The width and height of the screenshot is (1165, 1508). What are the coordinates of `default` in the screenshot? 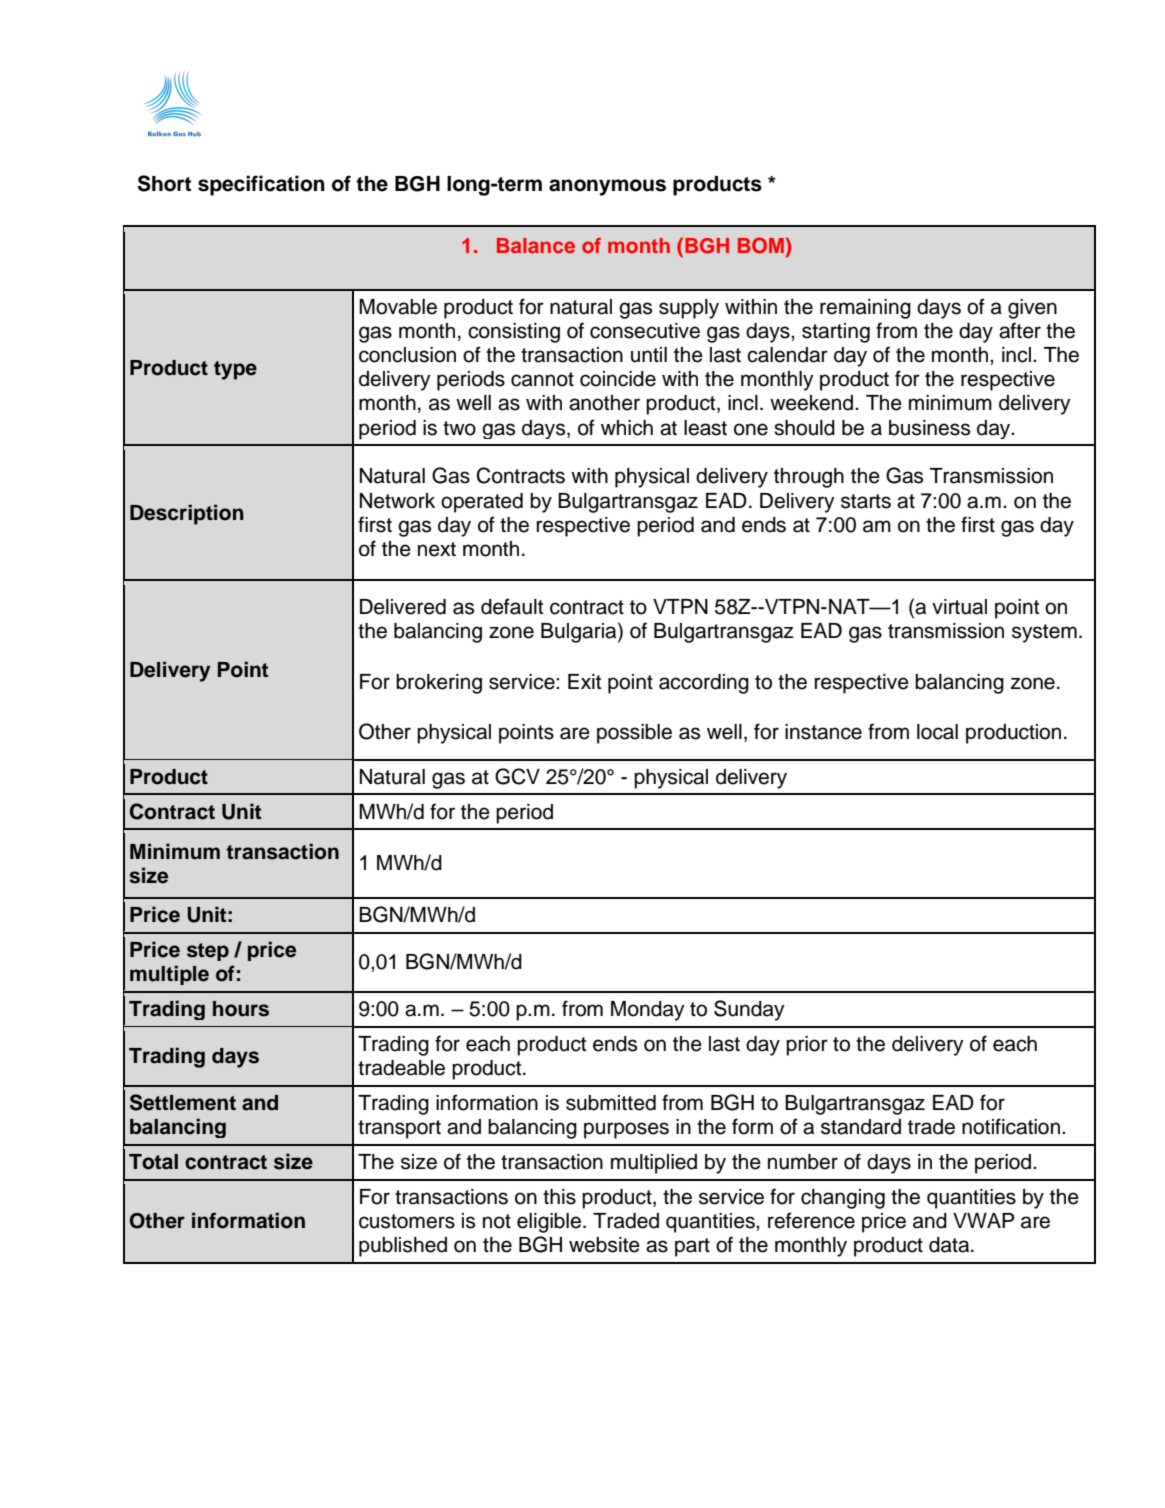 It's located at (512, 606).
